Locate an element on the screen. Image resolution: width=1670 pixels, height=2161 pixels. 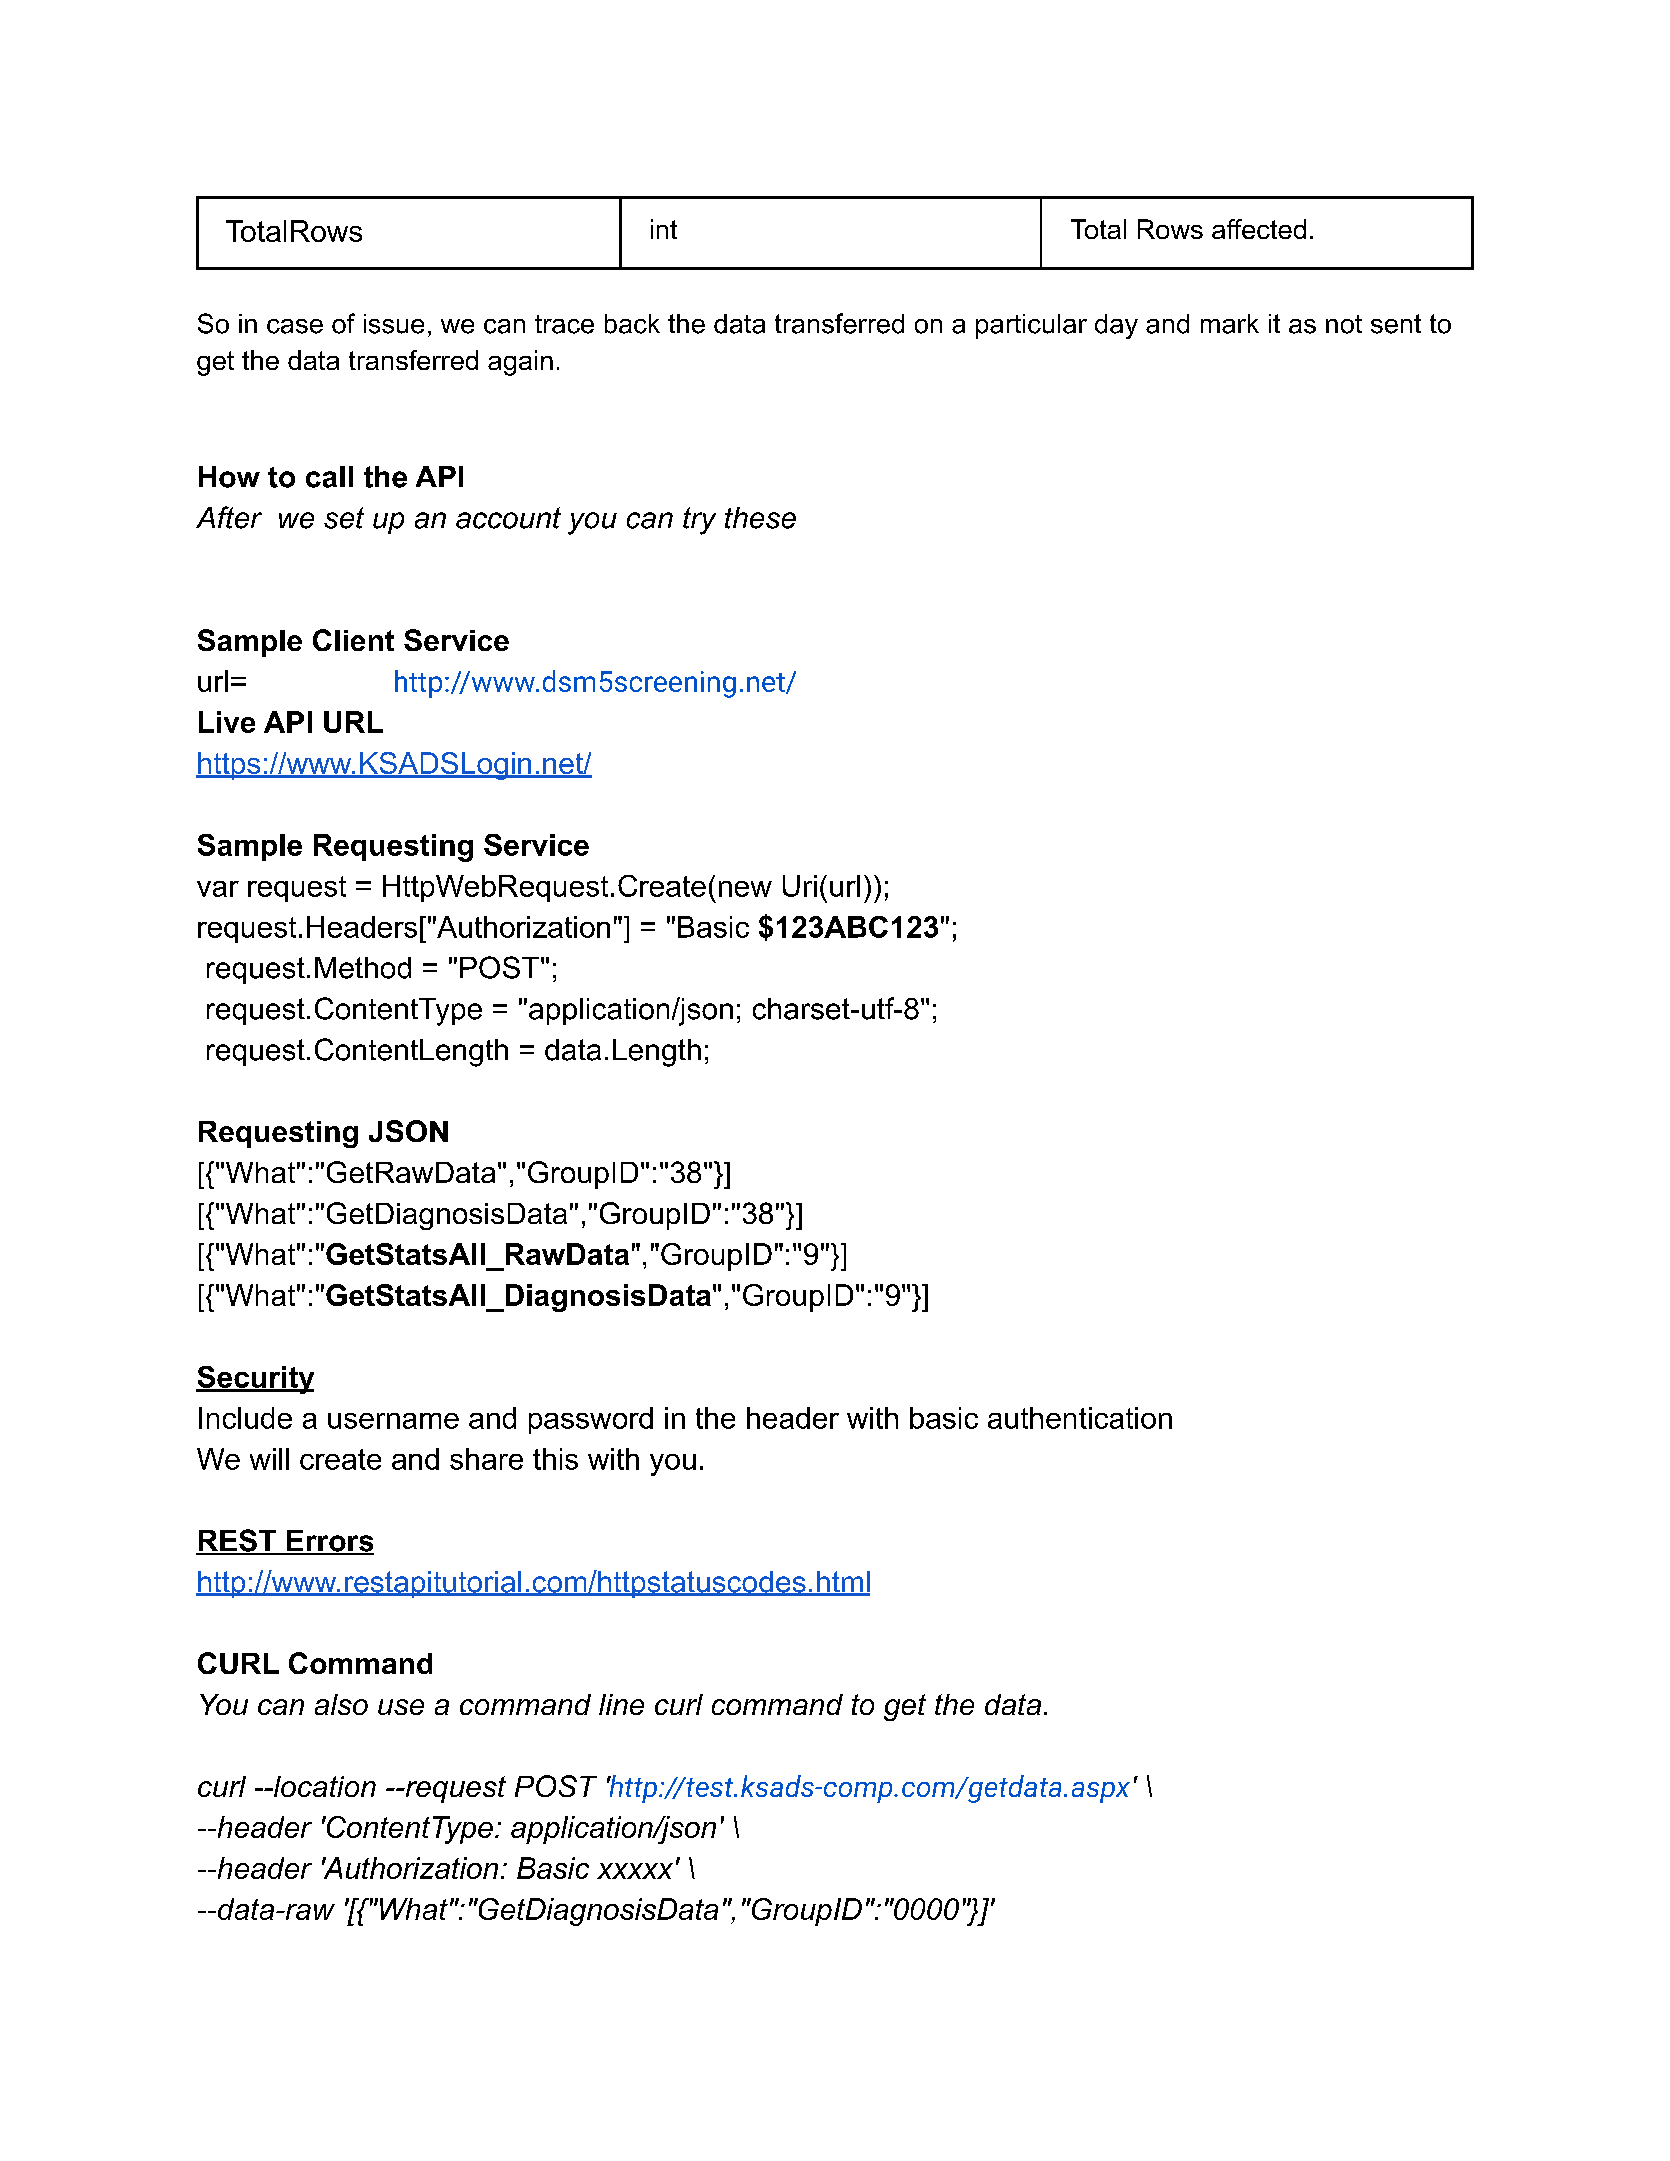
password is located at coordinates (591, 1420).
